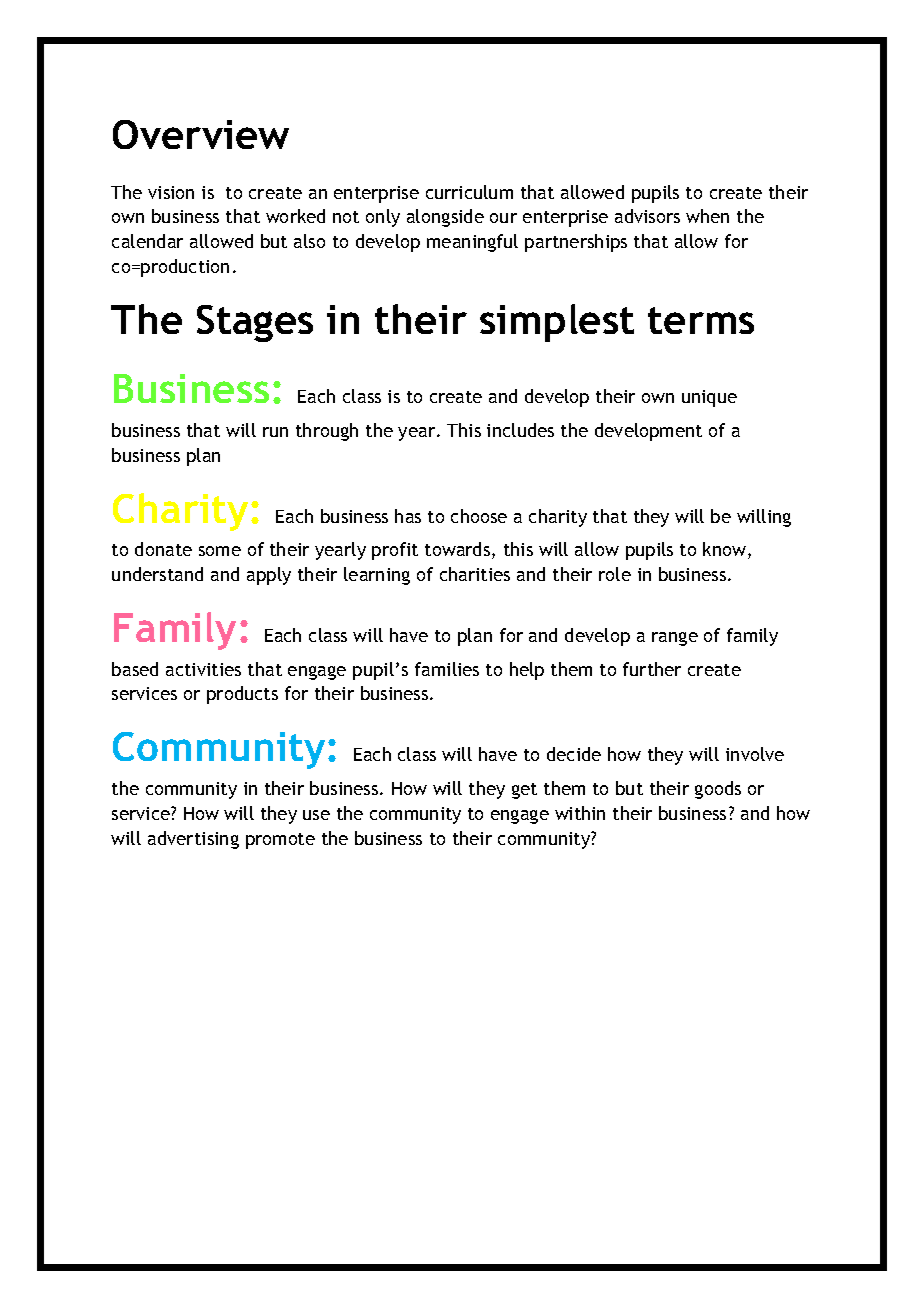 This screenshot has width=924, height=1308. What do you see at coordinates (709, 398) in the screenshot?
I see `unique` at bounding box center [709, 398].
